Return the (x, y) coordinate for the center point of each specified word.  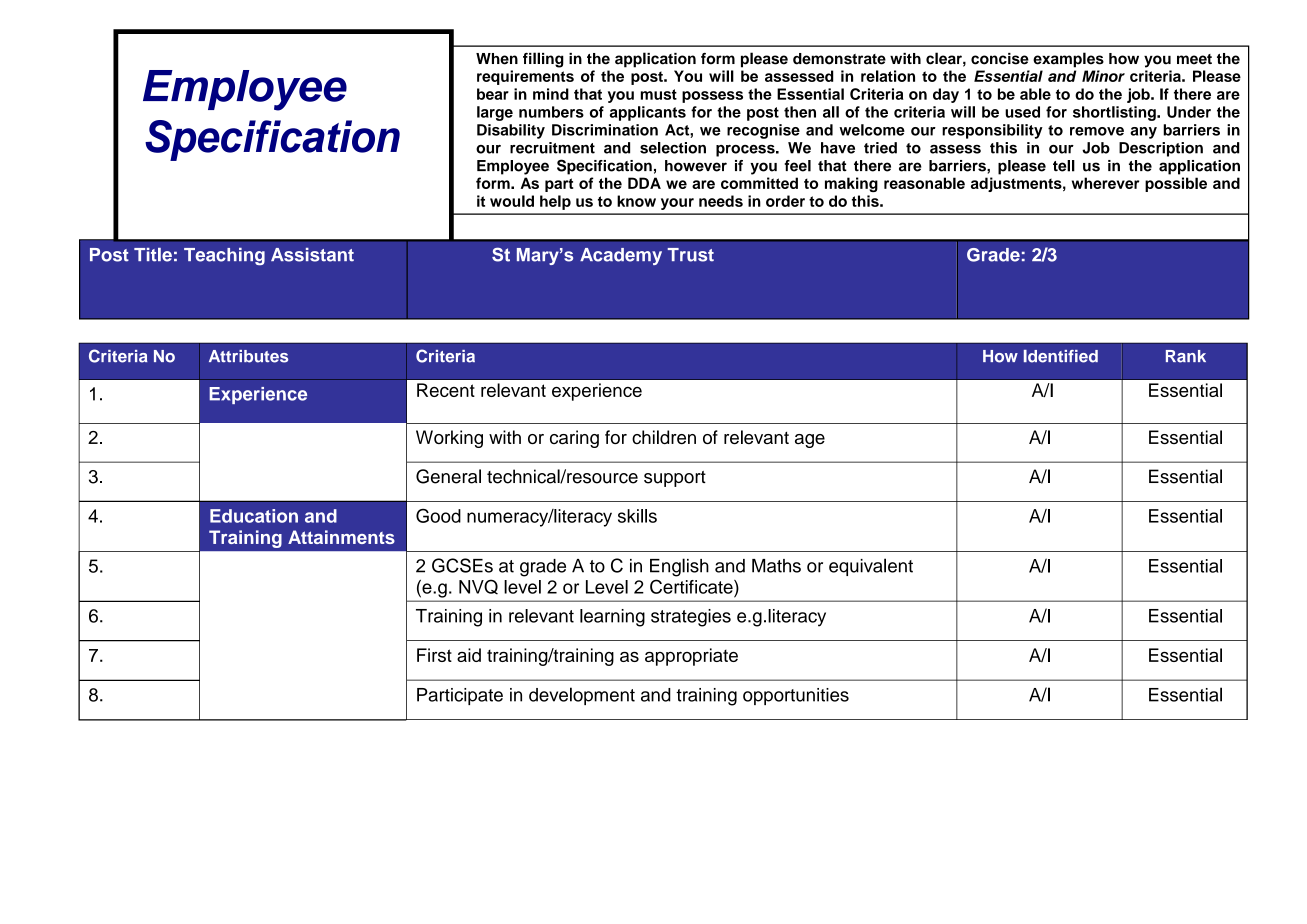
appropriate (691, 657)
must (659, 94)
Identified (1061, 356)
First (434, 655)
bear (493, 94)
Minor (1103, 76)
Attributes (248, 356)
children (664, 437)
